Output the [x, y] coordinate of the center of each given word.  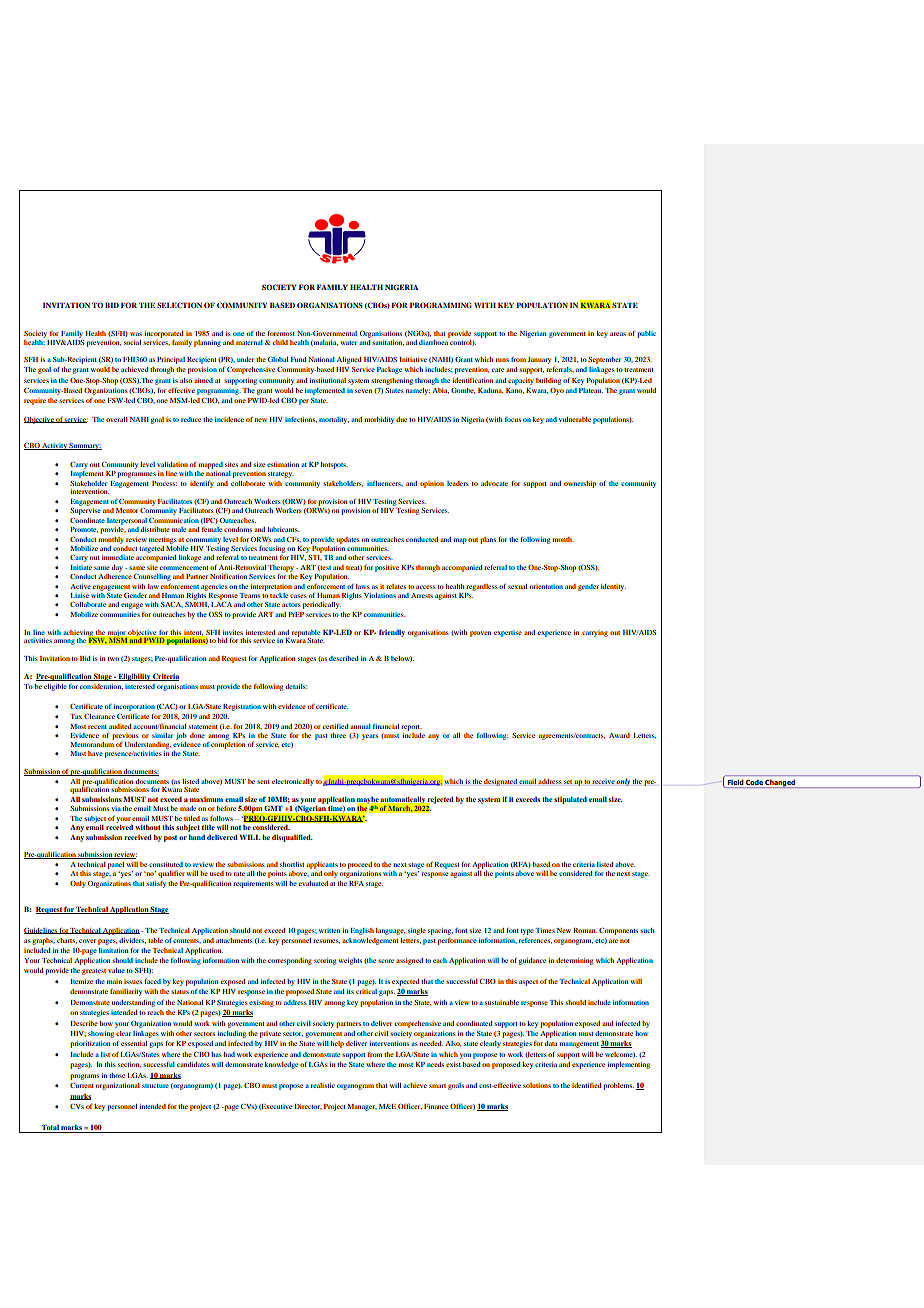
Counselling [152, 577]
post [170, 838]
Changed [780, 784]
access [426, 587]
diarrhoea [434, 341]
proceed [360, 865]
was [136, 334]
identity [613, 587]
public [646, 334]
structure [155, 1086]
